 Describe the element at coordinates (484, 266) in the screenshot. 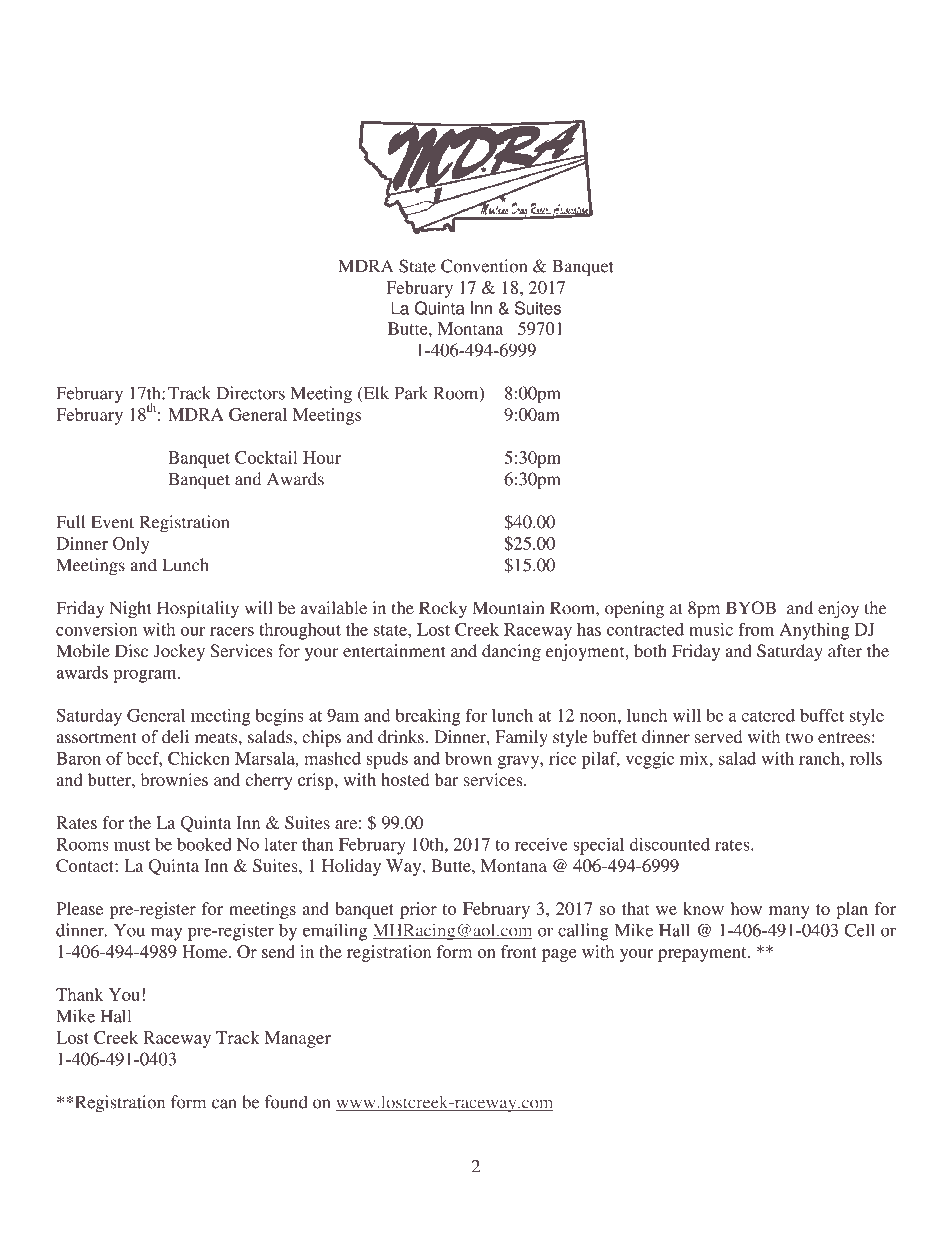

I see `Convention` at that location.
